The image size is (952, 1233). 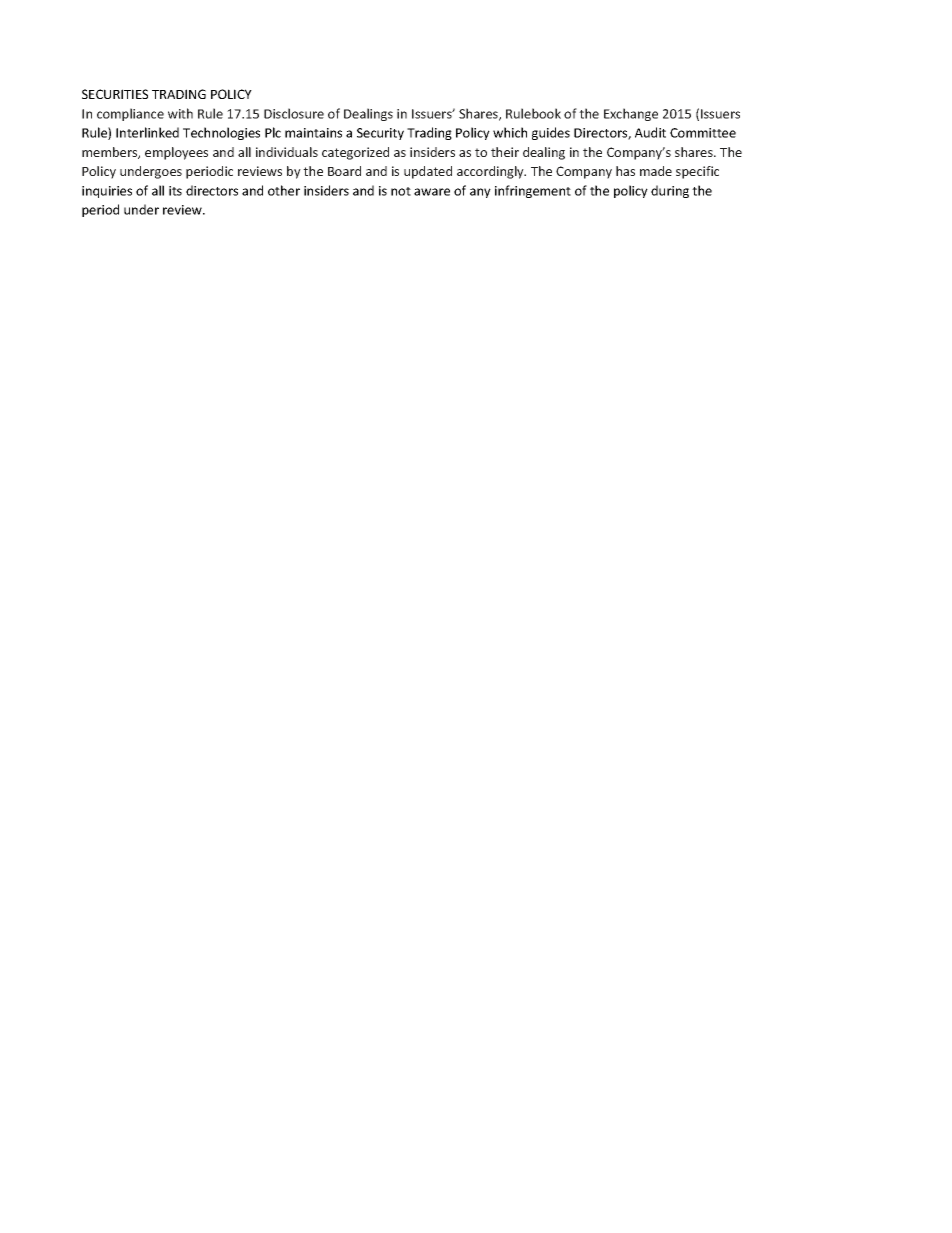 I want to click on during, so click(x=670, y=191).
